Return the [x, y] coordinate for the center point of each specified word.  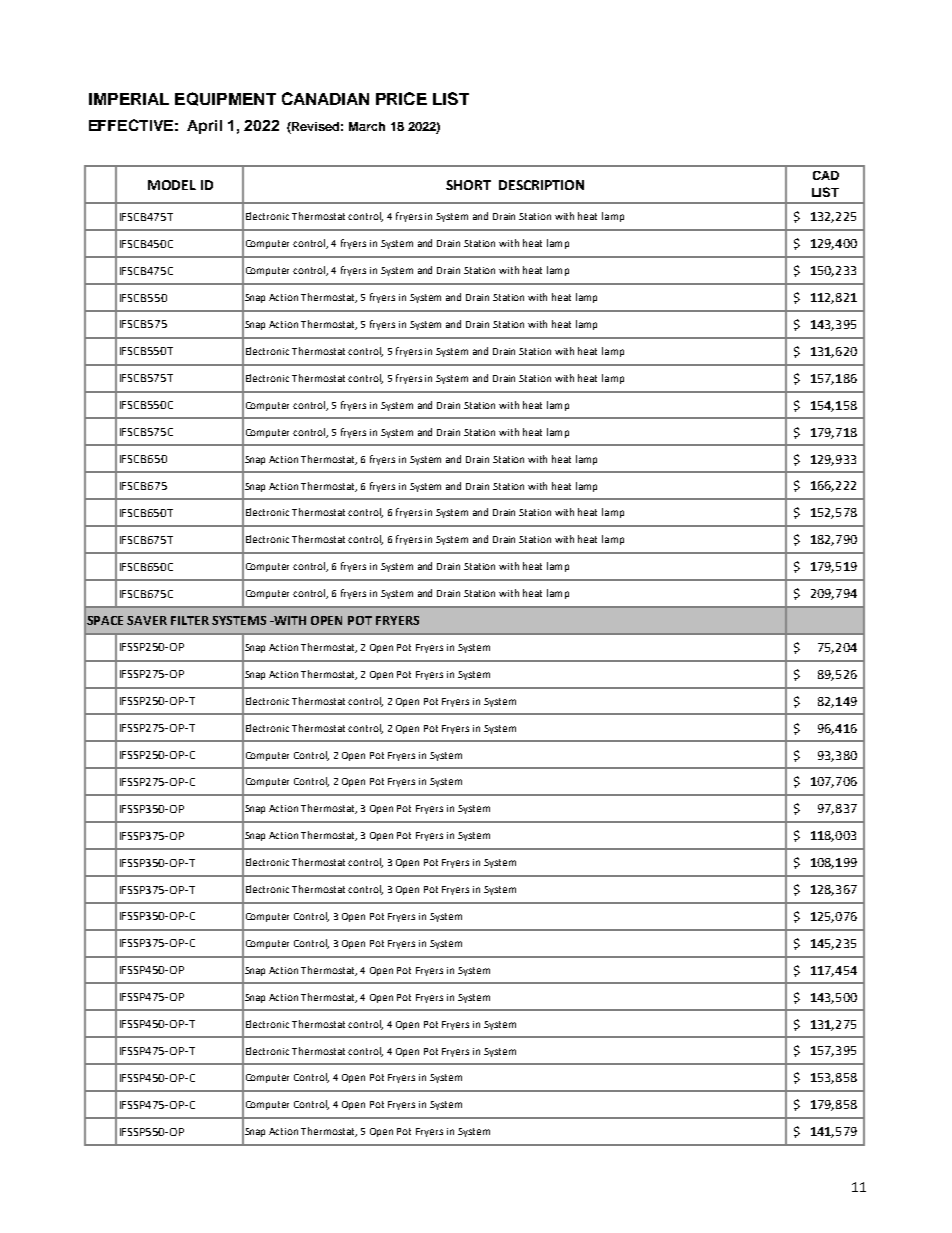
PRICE [401, 98]
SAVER [147, 620]
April [204, 127]
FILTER [190, 620]
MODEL [172, 185]
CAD [826, 175]
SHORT [468, 185]
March [367, 126]
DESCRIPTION [541, 185]
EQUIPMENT [225, 99]
